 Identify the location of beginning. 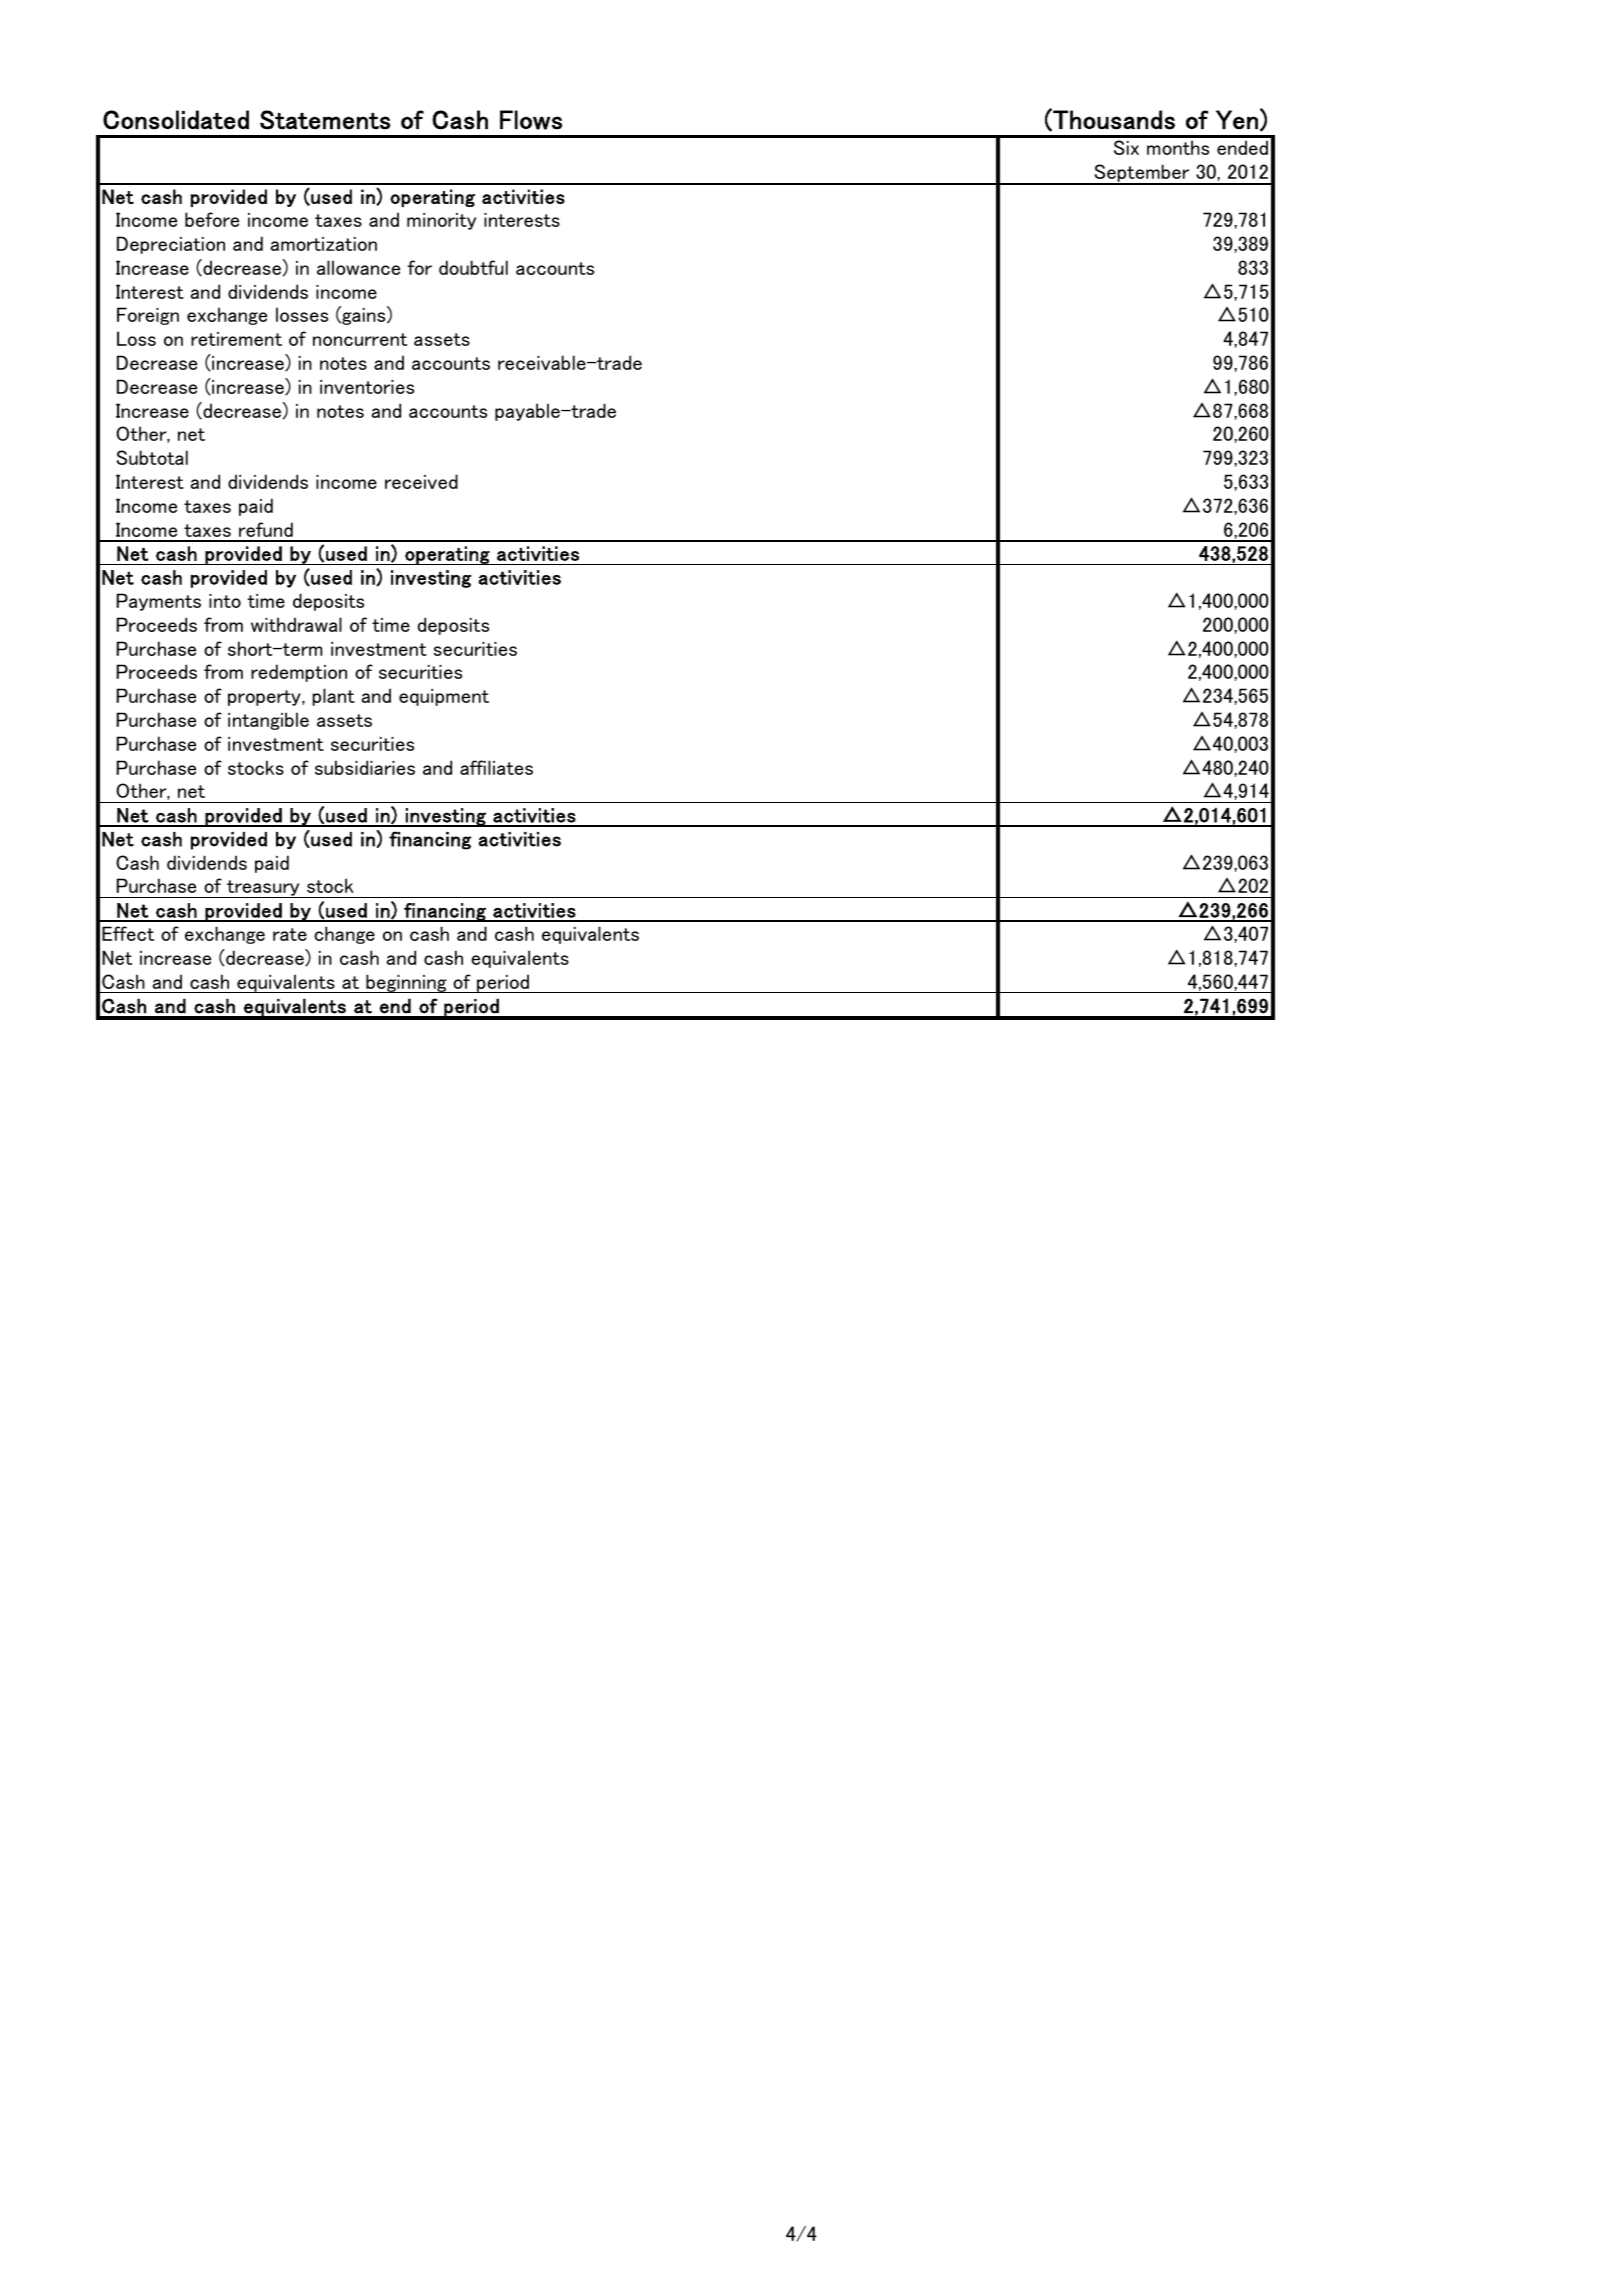
(406, 983).
